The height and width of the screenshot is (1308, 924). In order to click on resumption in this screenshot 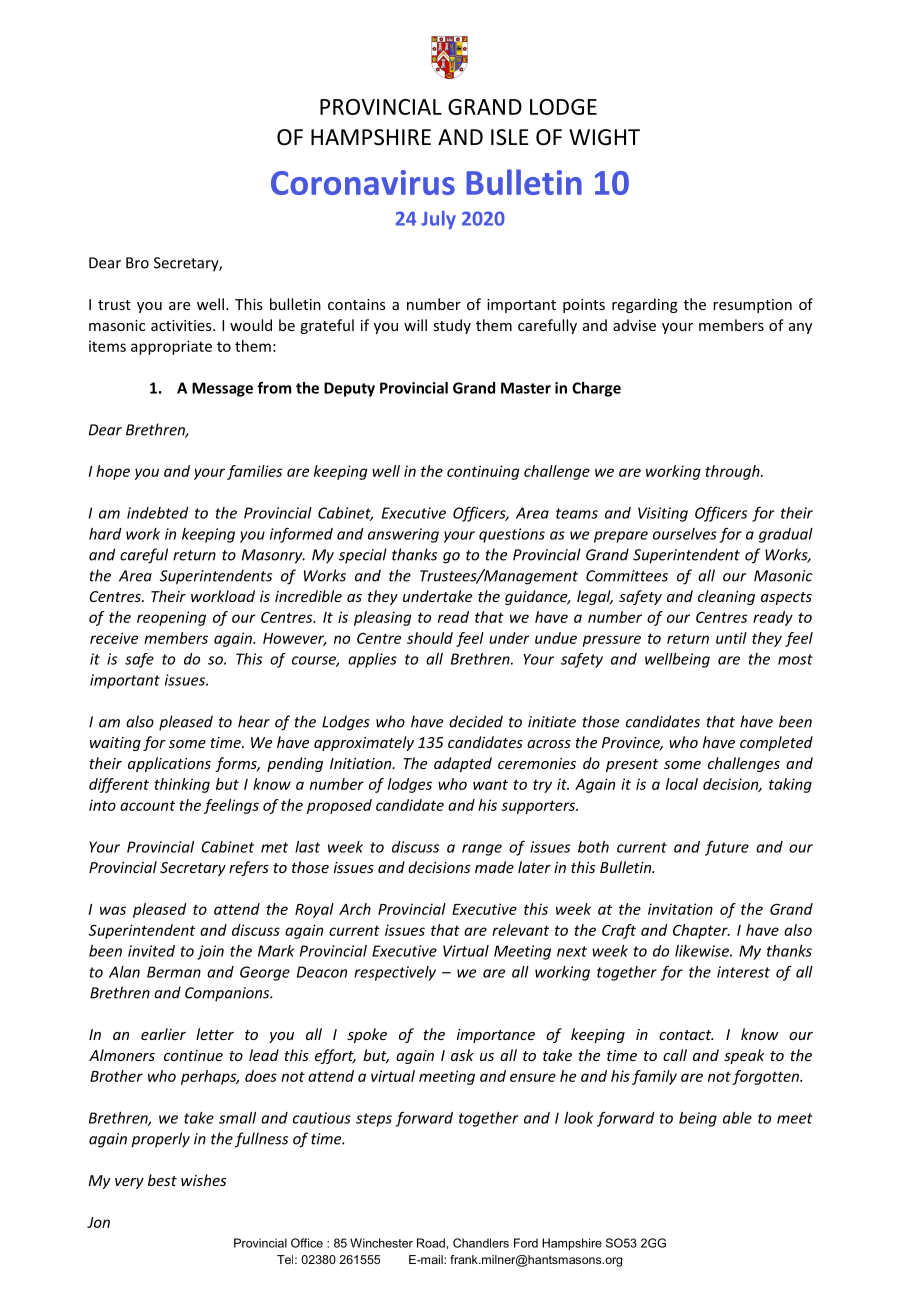, I will do `click(752, 306)`.
